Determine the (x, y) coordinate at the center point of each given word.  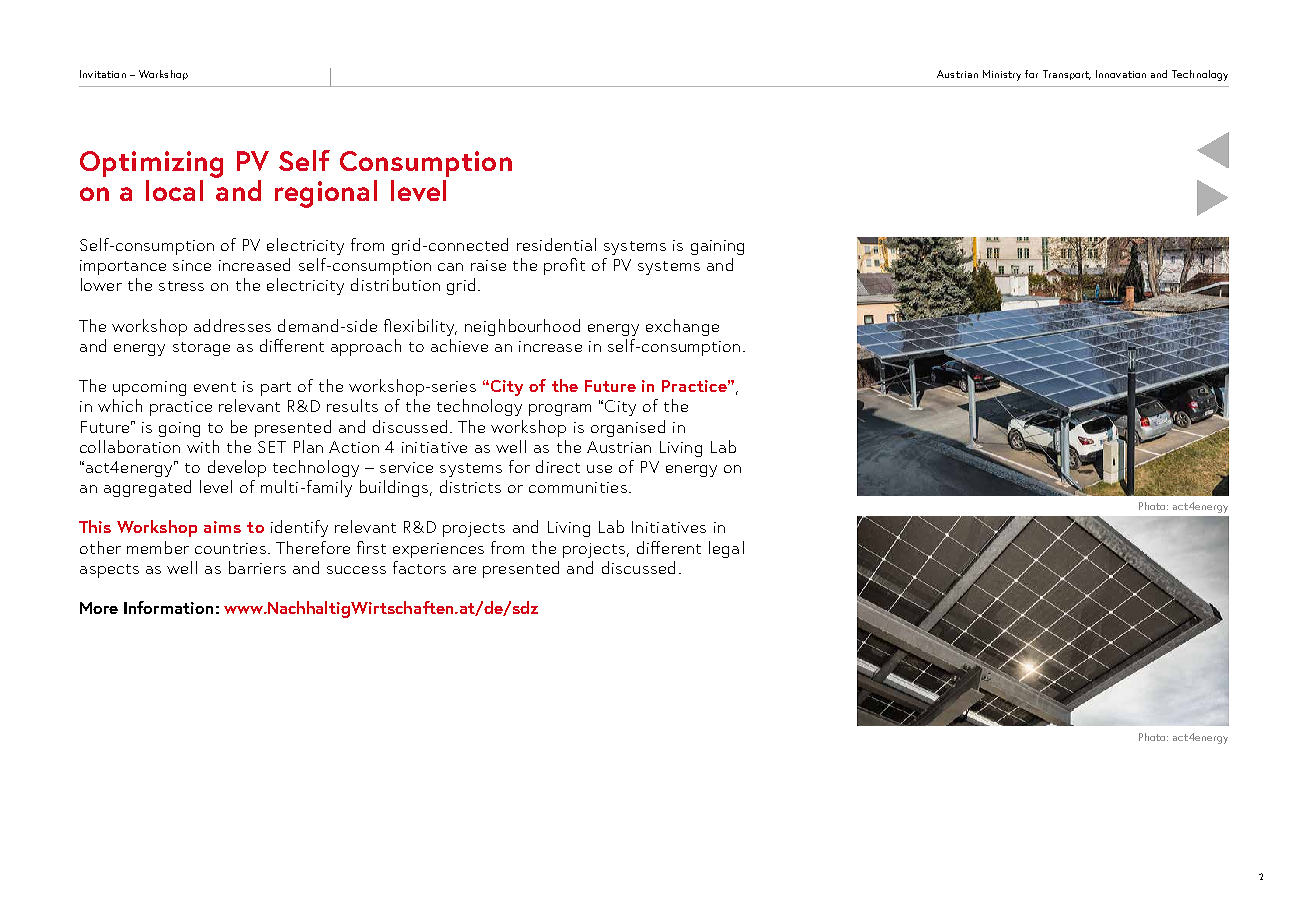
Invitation (103, 74)
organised (628, 428)
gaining (717, 247)
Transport (1067, 75)
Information (168, 607)
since (192, 265)
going (179, 429)
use (599, 469)
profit (564, 266)
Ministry (1002, 75)
